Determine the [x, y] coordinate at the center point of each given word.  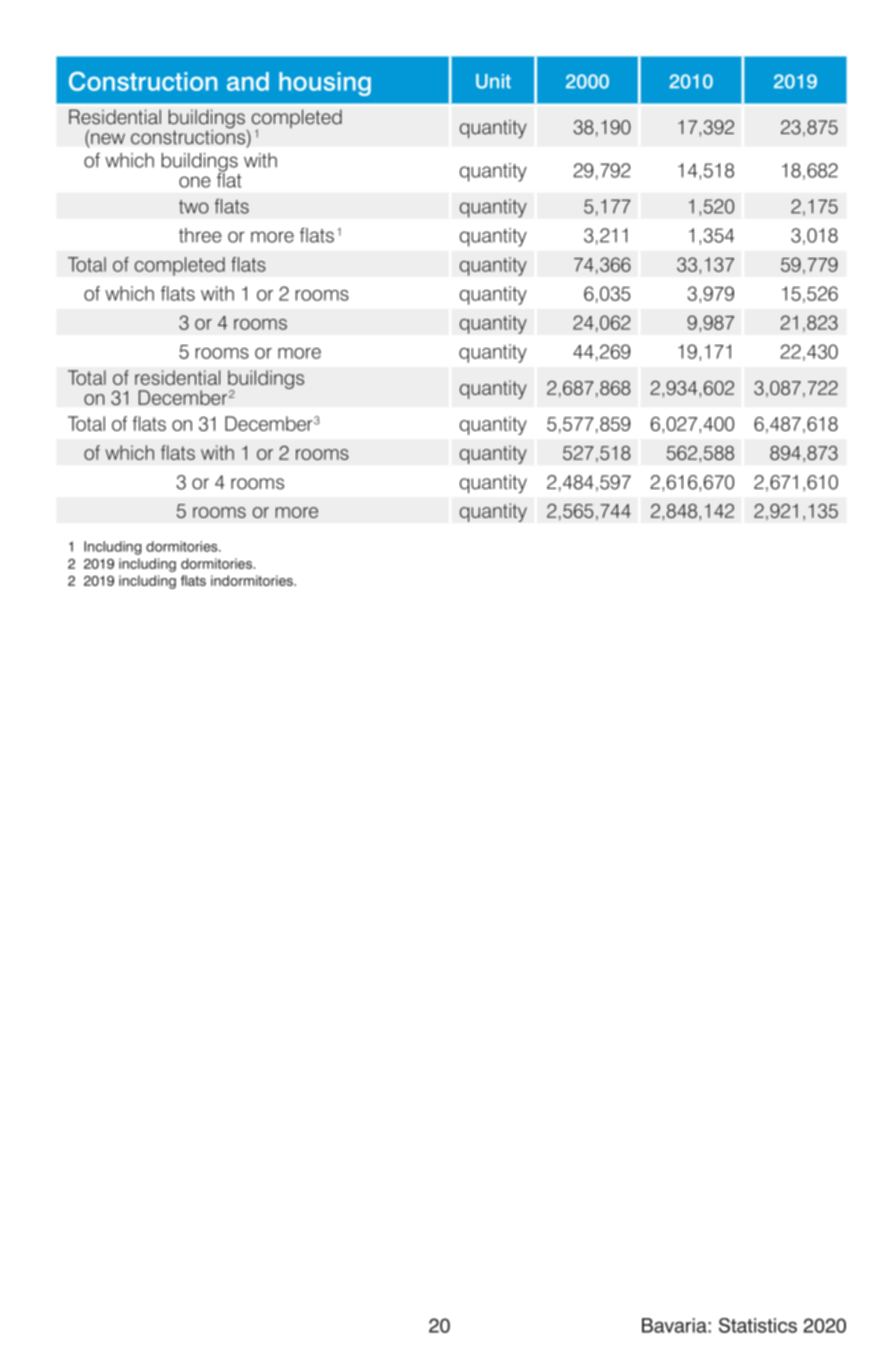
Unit [493, 81]
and [248, 81]
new [108, 138]
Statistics [758, 1325]
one [195, 182]
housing [325, 84]
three [200, 235]
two [194, 207]
